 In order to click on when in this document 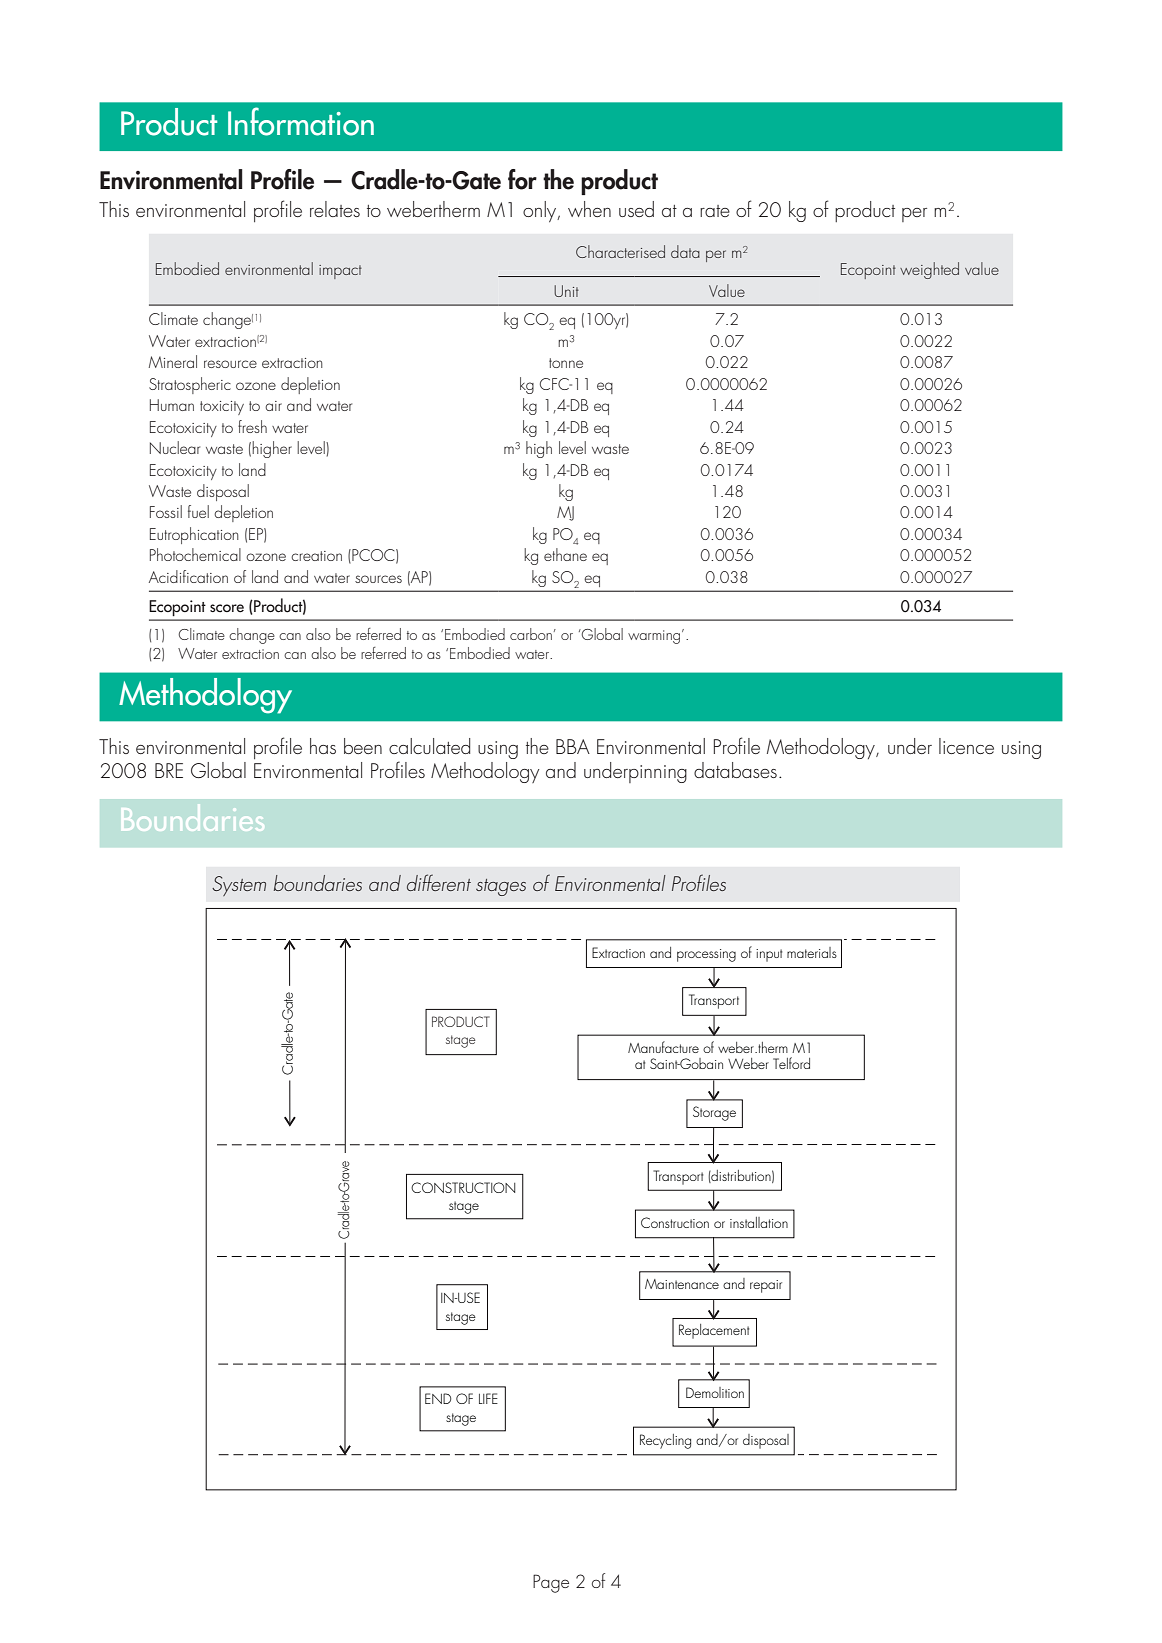, I will do `click(589, 209)`.
